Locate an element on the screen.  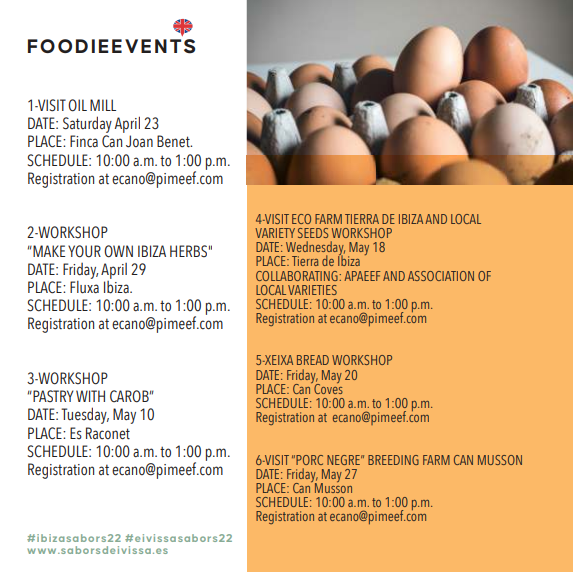
COLLABORATING is located at coordinates (298, 276).
